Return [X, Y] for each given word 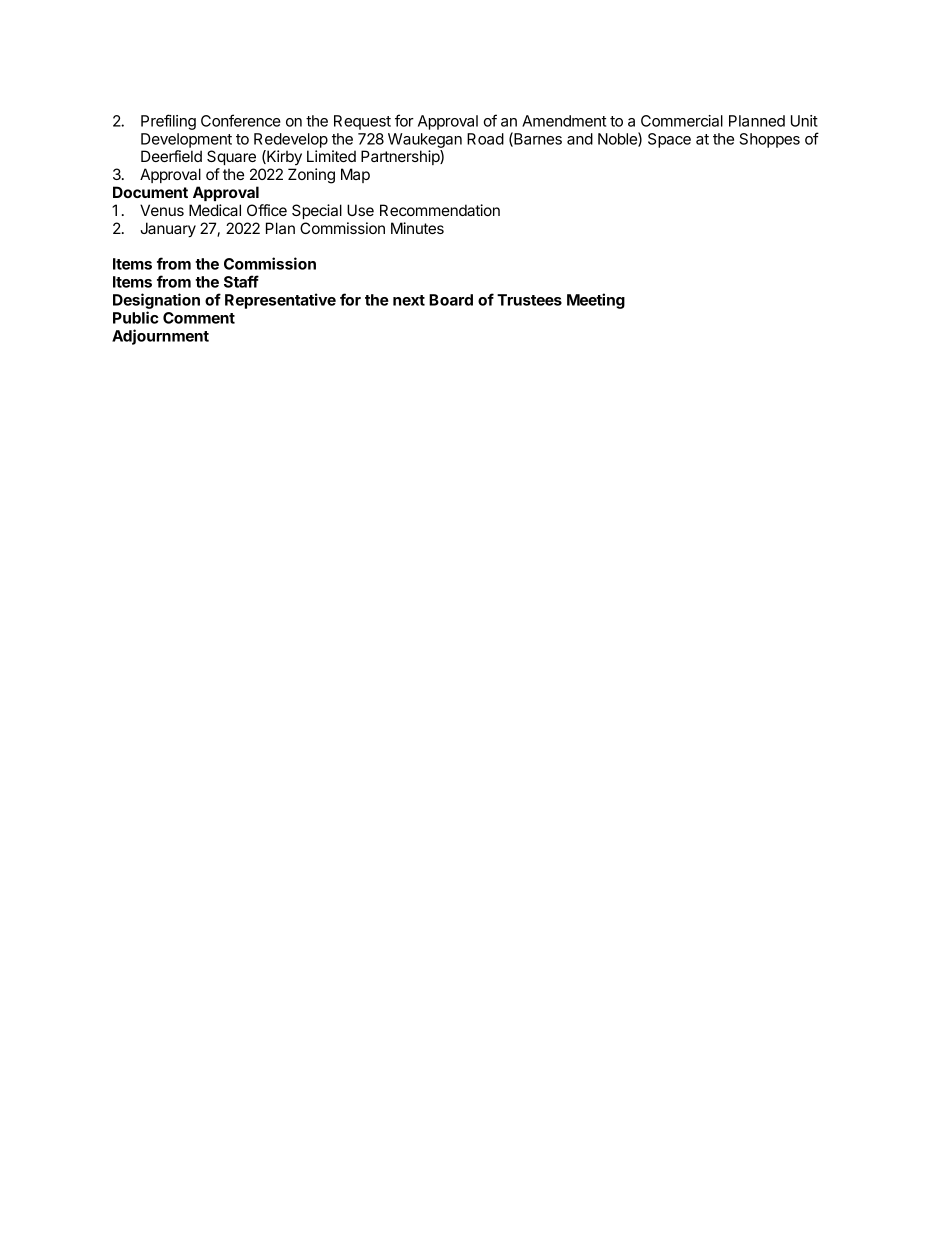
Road [485, 139]
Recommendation [440, 210]
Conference [241, 120]
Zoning [311, 176]
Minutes [417, 228]
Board [451, 300]
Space [669, 140]
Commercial [682, 121]
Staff [241, 281]
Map [355, 175]
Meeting [596, 301]
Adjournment [160, 337]
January [168, 230]
